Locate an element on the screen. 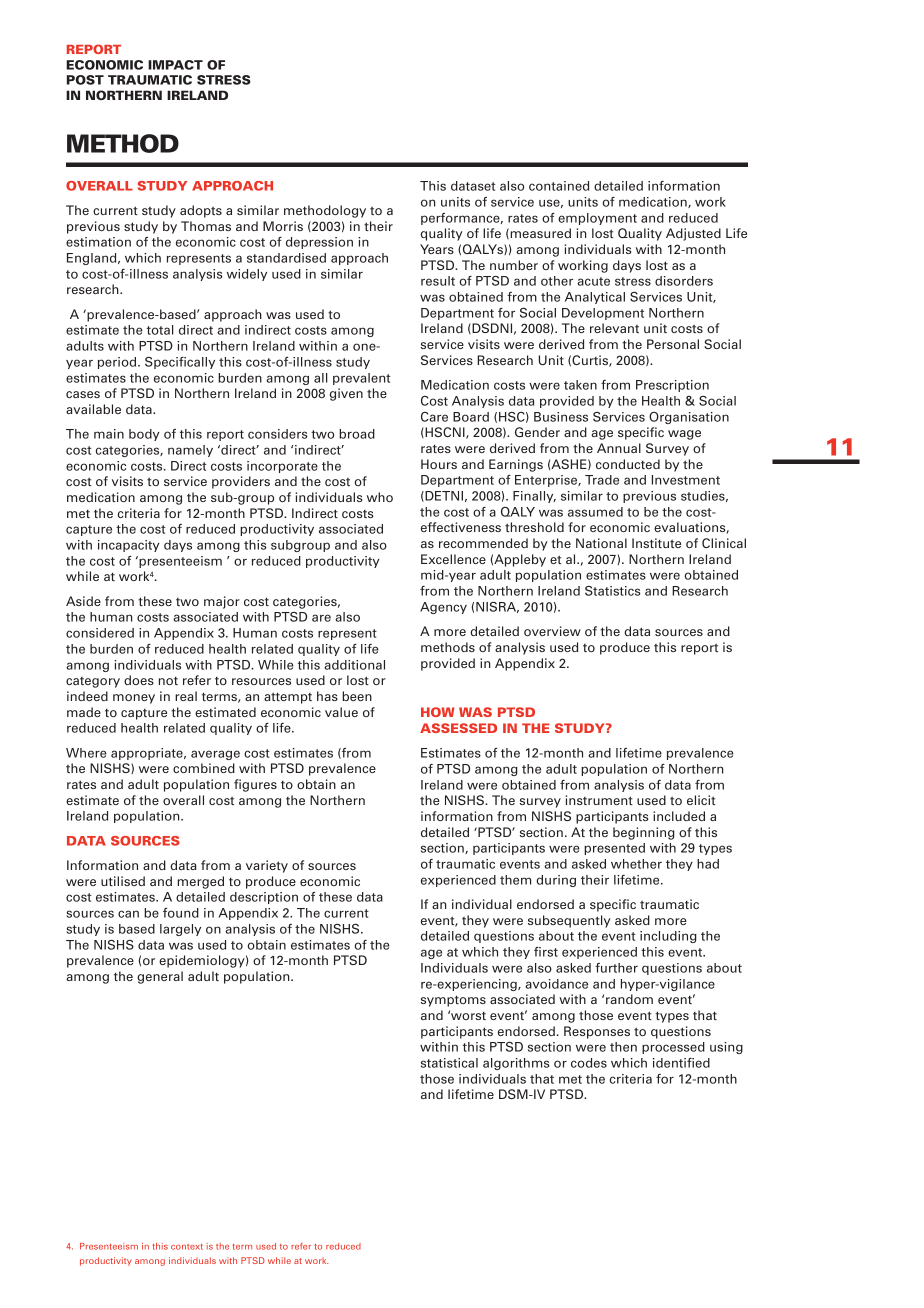  depression is located at coordinates (319, 243).
